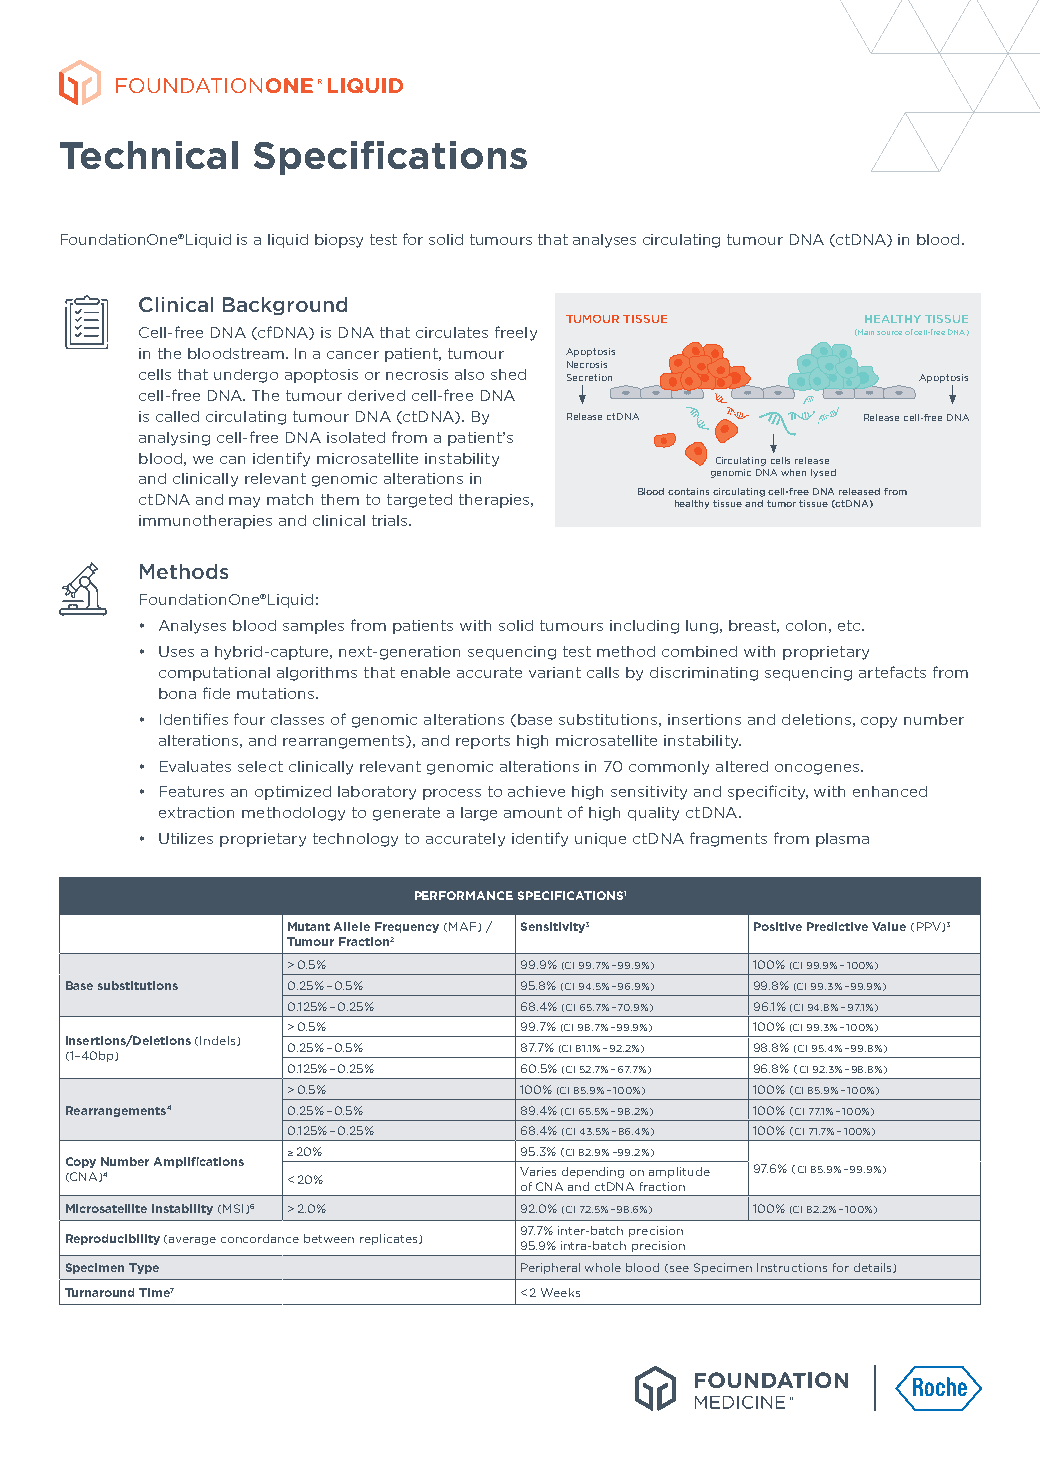 The image size is (1040, 1470). Describe the element at coordinates (479, 814) in the screenshot. I see `large` at that location.
